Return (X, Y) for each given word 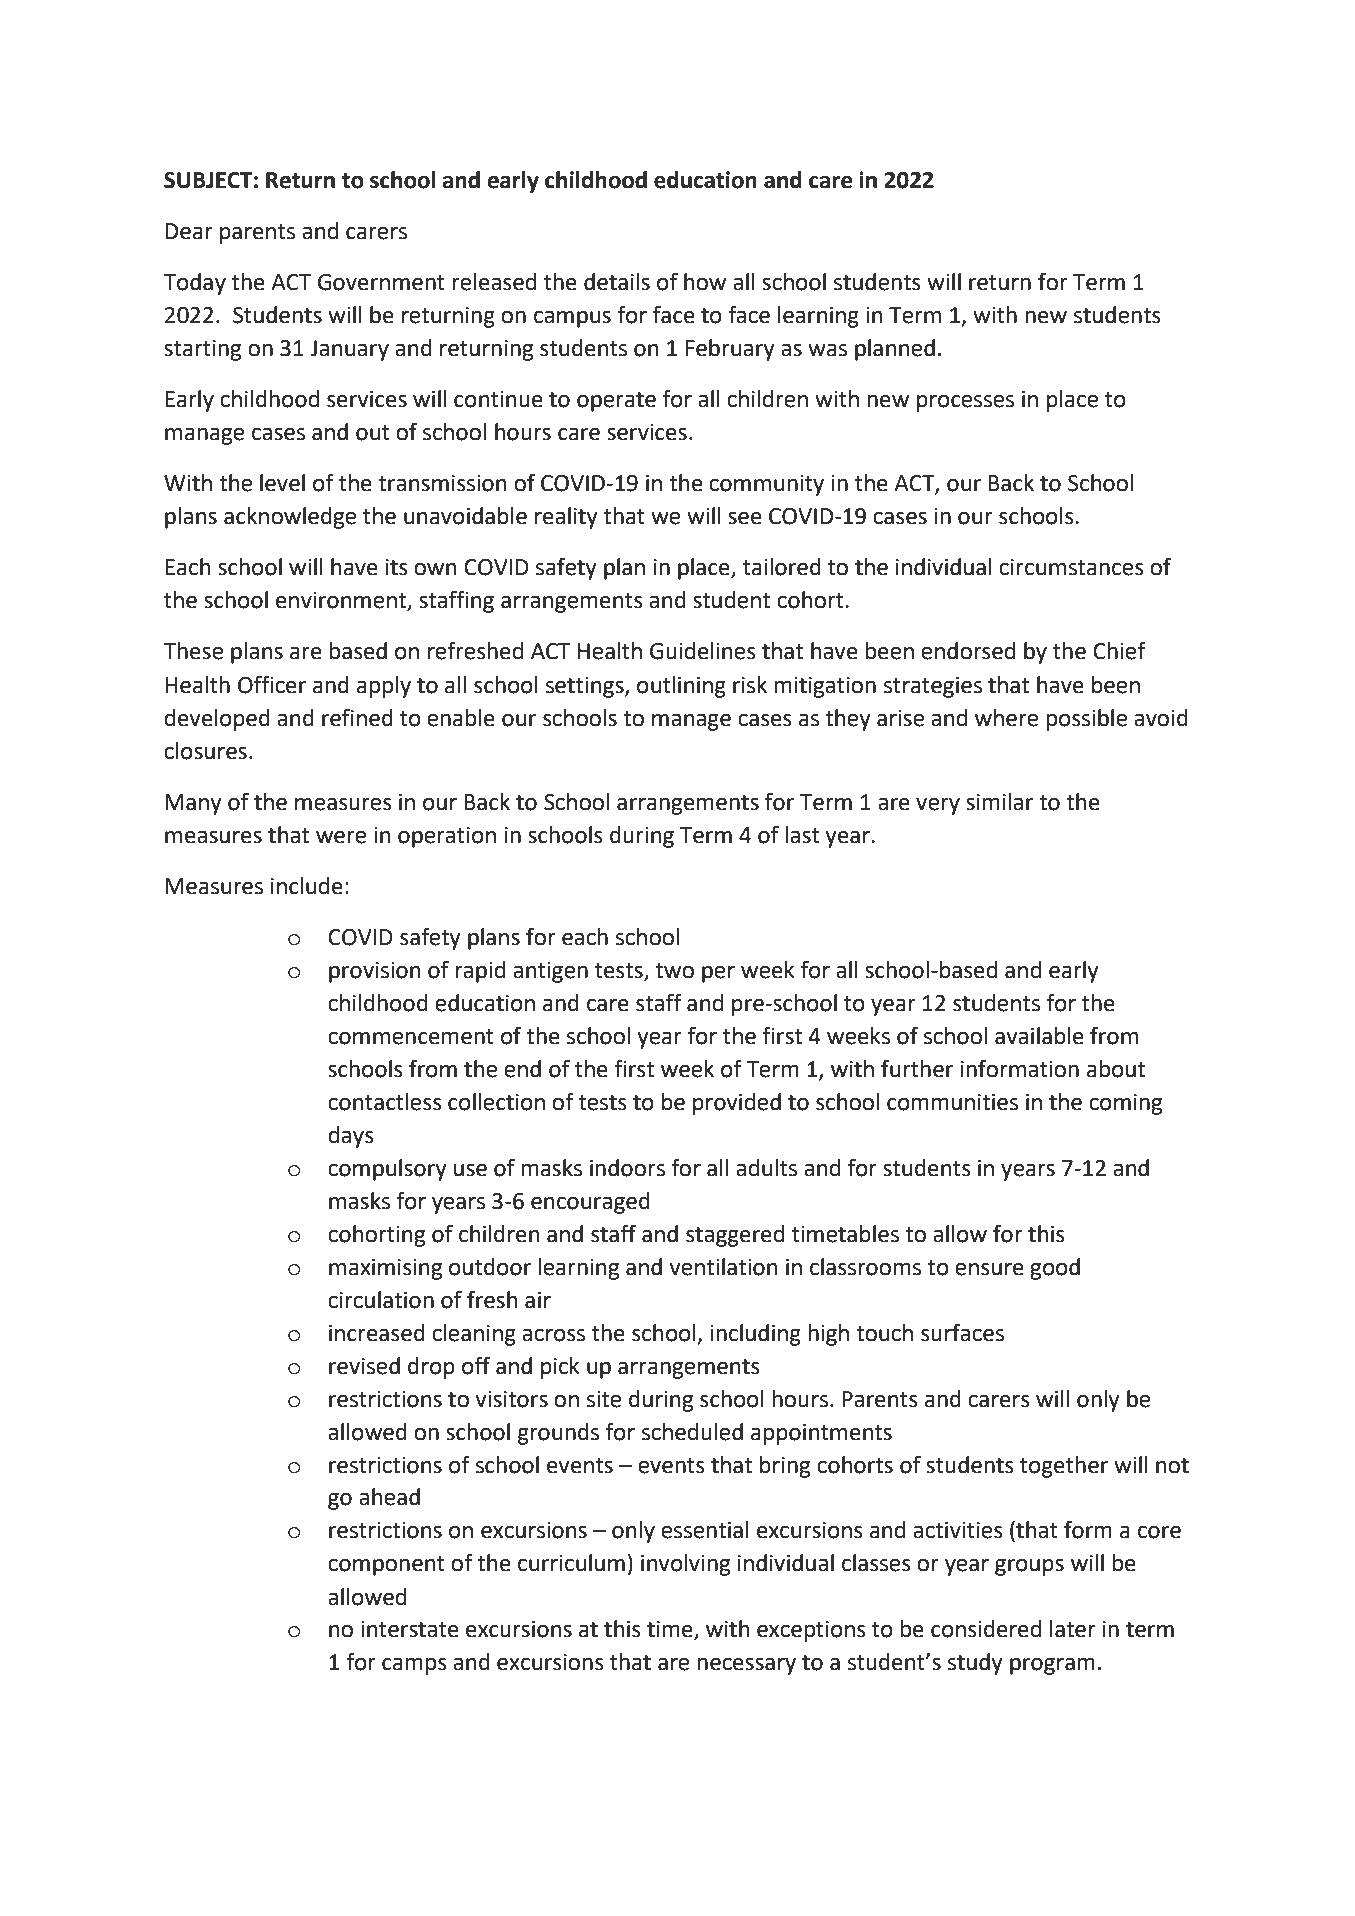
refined (357, 717)
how (705, 282)
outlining (681, 687)
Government (381, 282)
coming (1125, 1104)
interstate (410, 1629)
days (351, 1137)
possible (1086, 720)
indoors (627, 1168)
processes (965, 403)
